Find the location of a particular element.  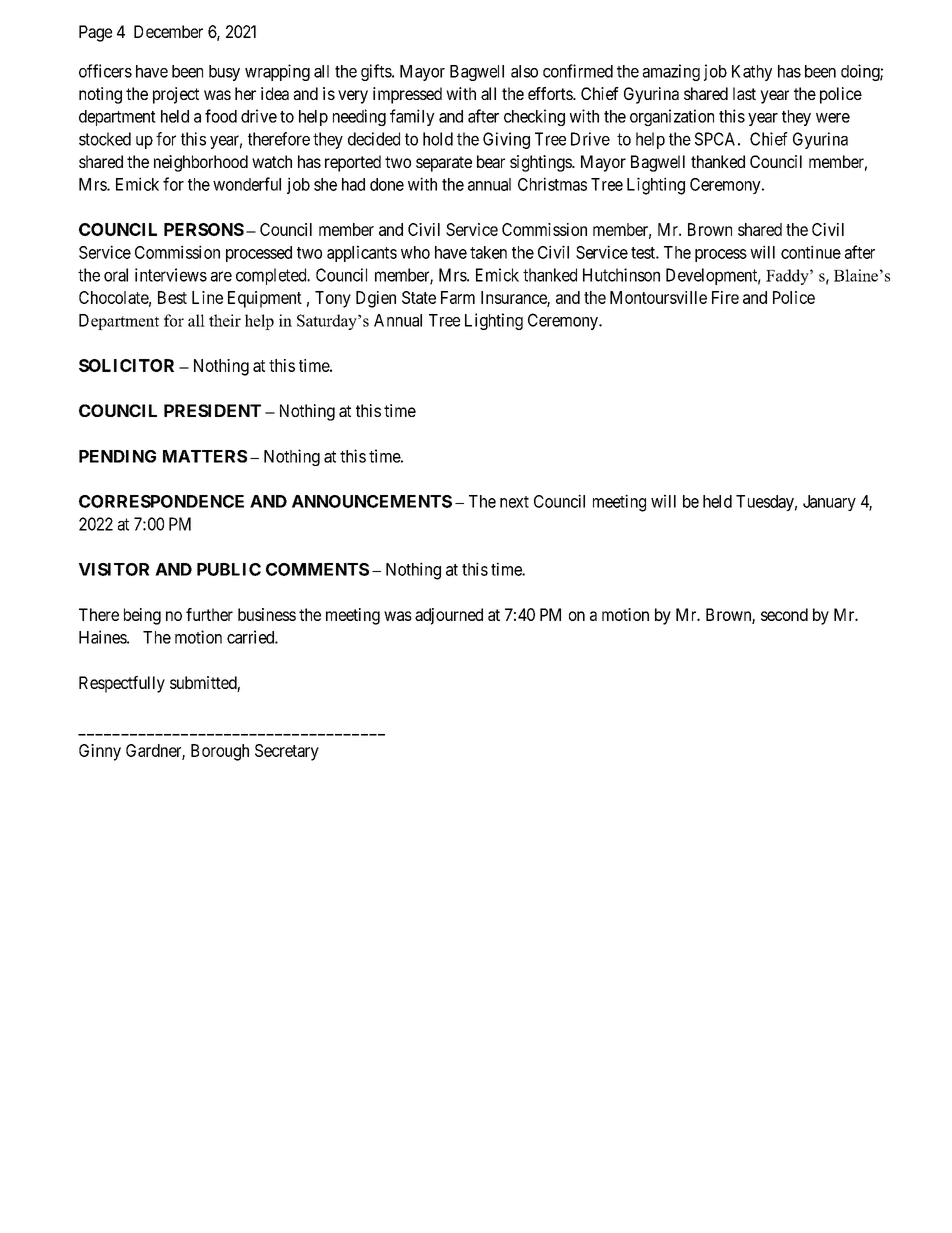

Kathy is located at coordinates (752, 73).
